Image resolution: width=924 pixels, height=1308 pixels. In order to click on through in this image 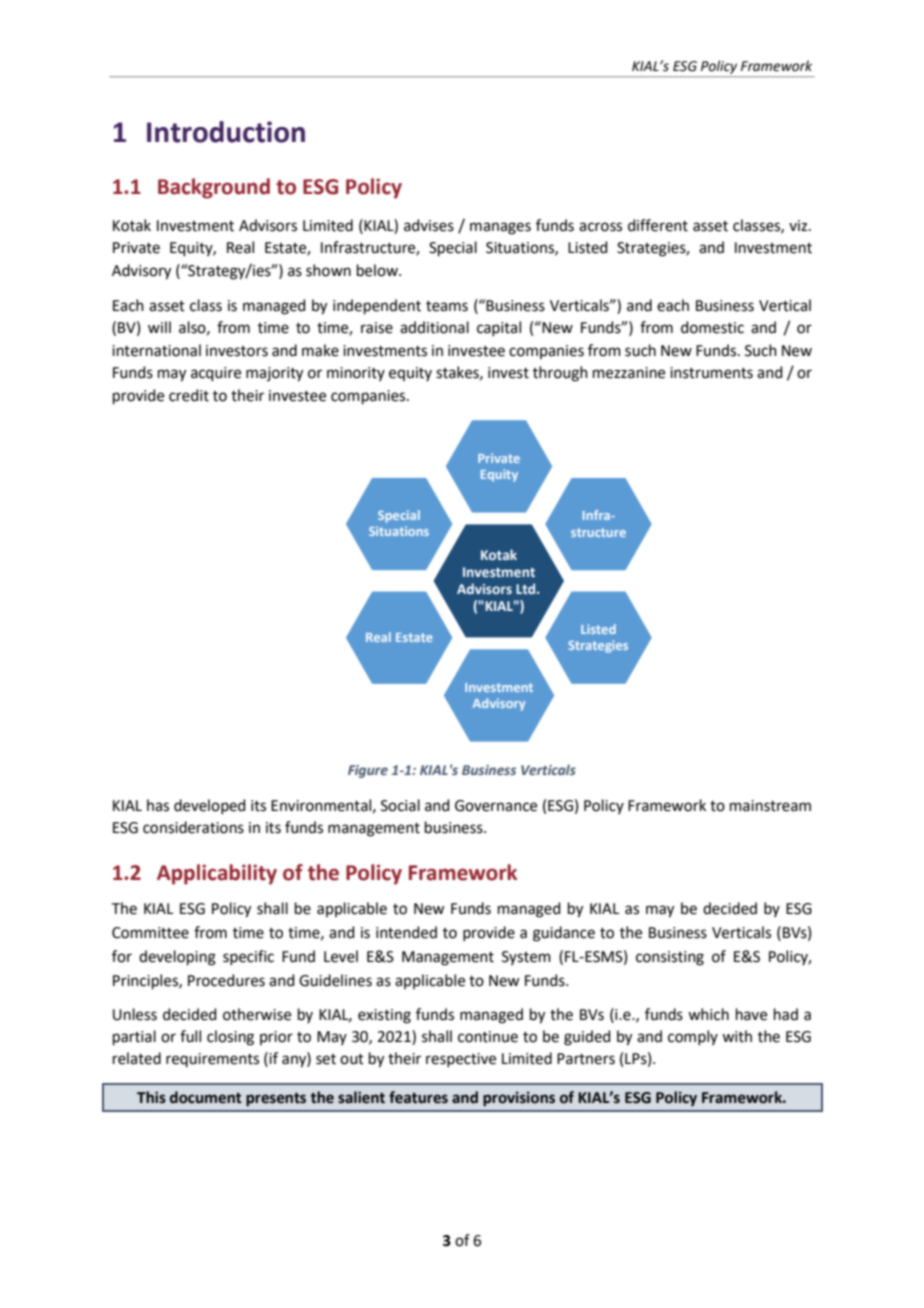, I will do `click(560, 374)`.
